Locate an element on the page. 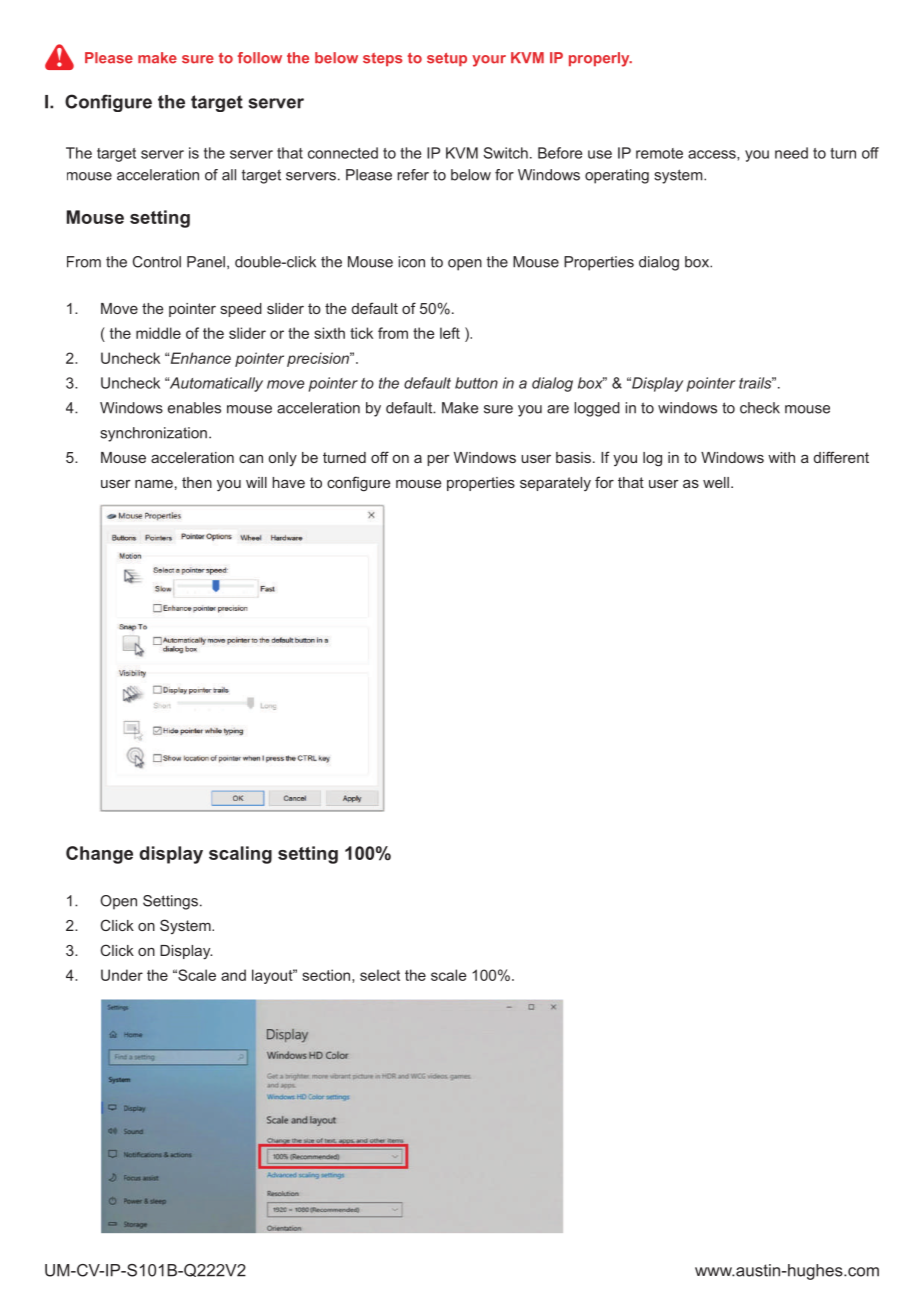 The width and height of the page is (924, 1308). follow is located at coordinates (260, 58).
